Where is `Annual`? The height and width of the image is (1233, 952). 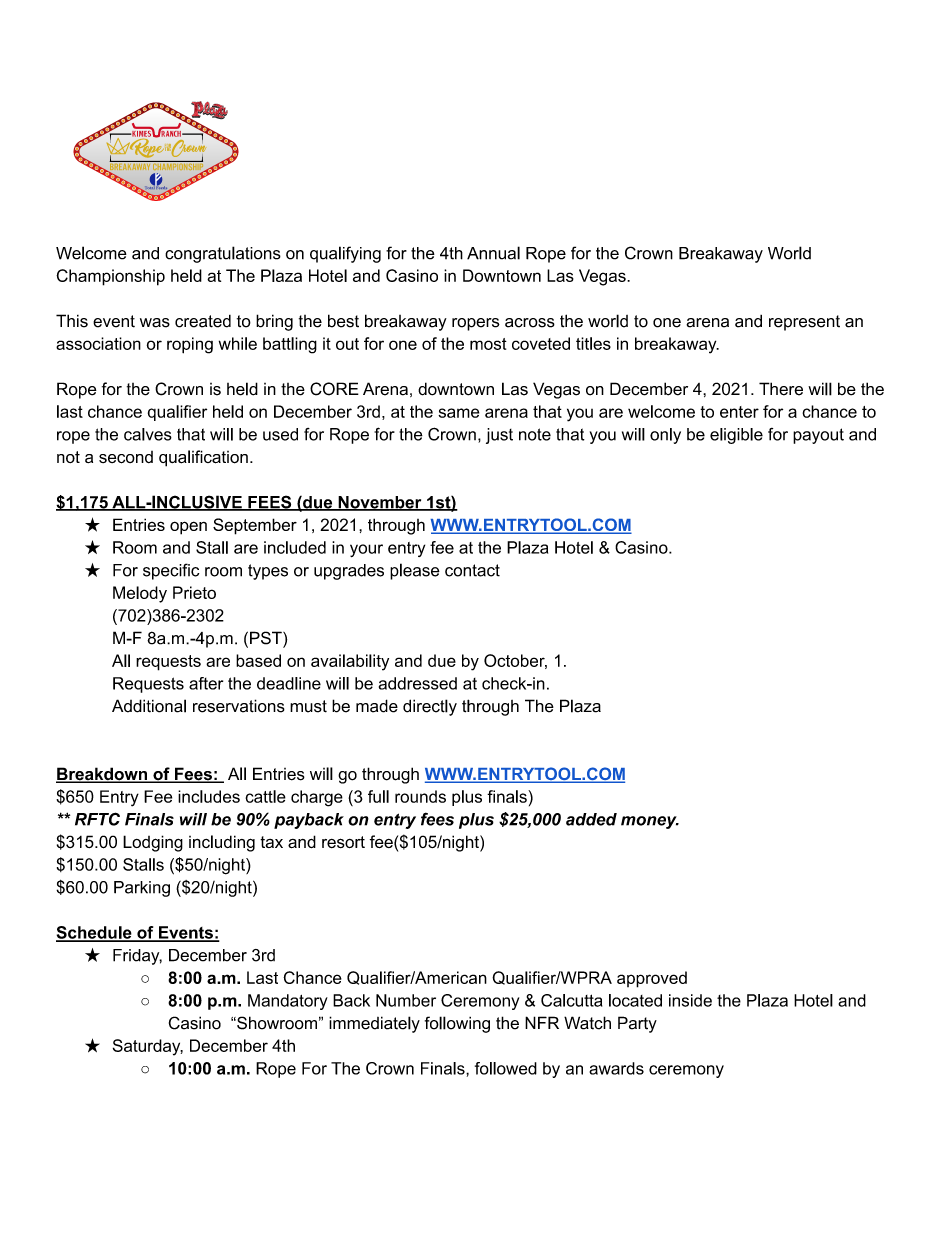
Annual is located at coordinates (493, 253).
